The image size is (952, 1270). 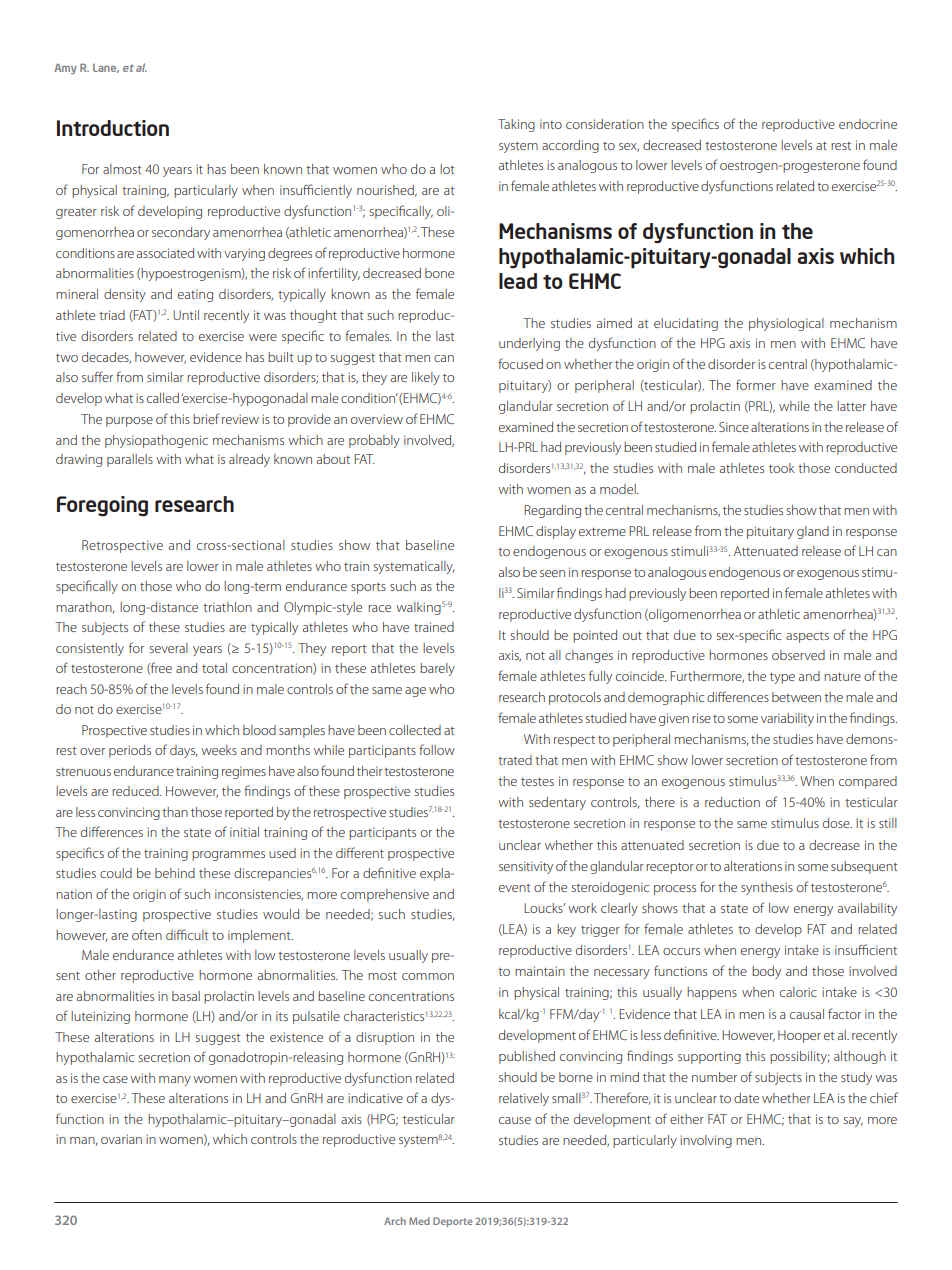 What do you see at coordinates (868, 124) in the screenshot?
I see `endocrine` at bounding box center [868, 124].
